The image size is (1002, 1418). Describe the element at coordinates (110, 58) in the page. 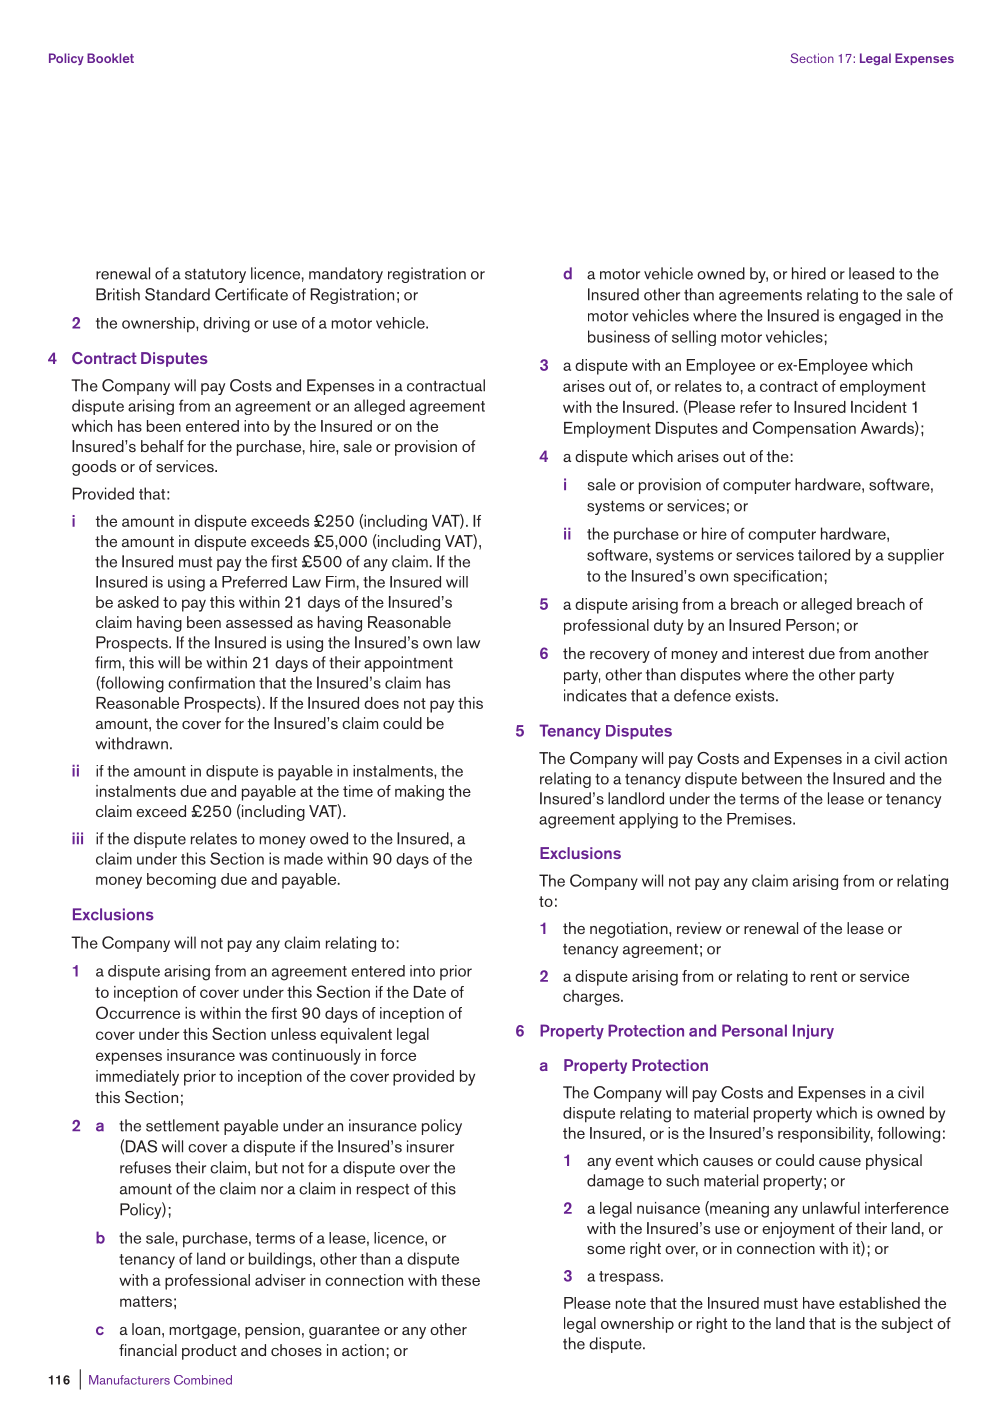

I see `Booklet` at that location.
